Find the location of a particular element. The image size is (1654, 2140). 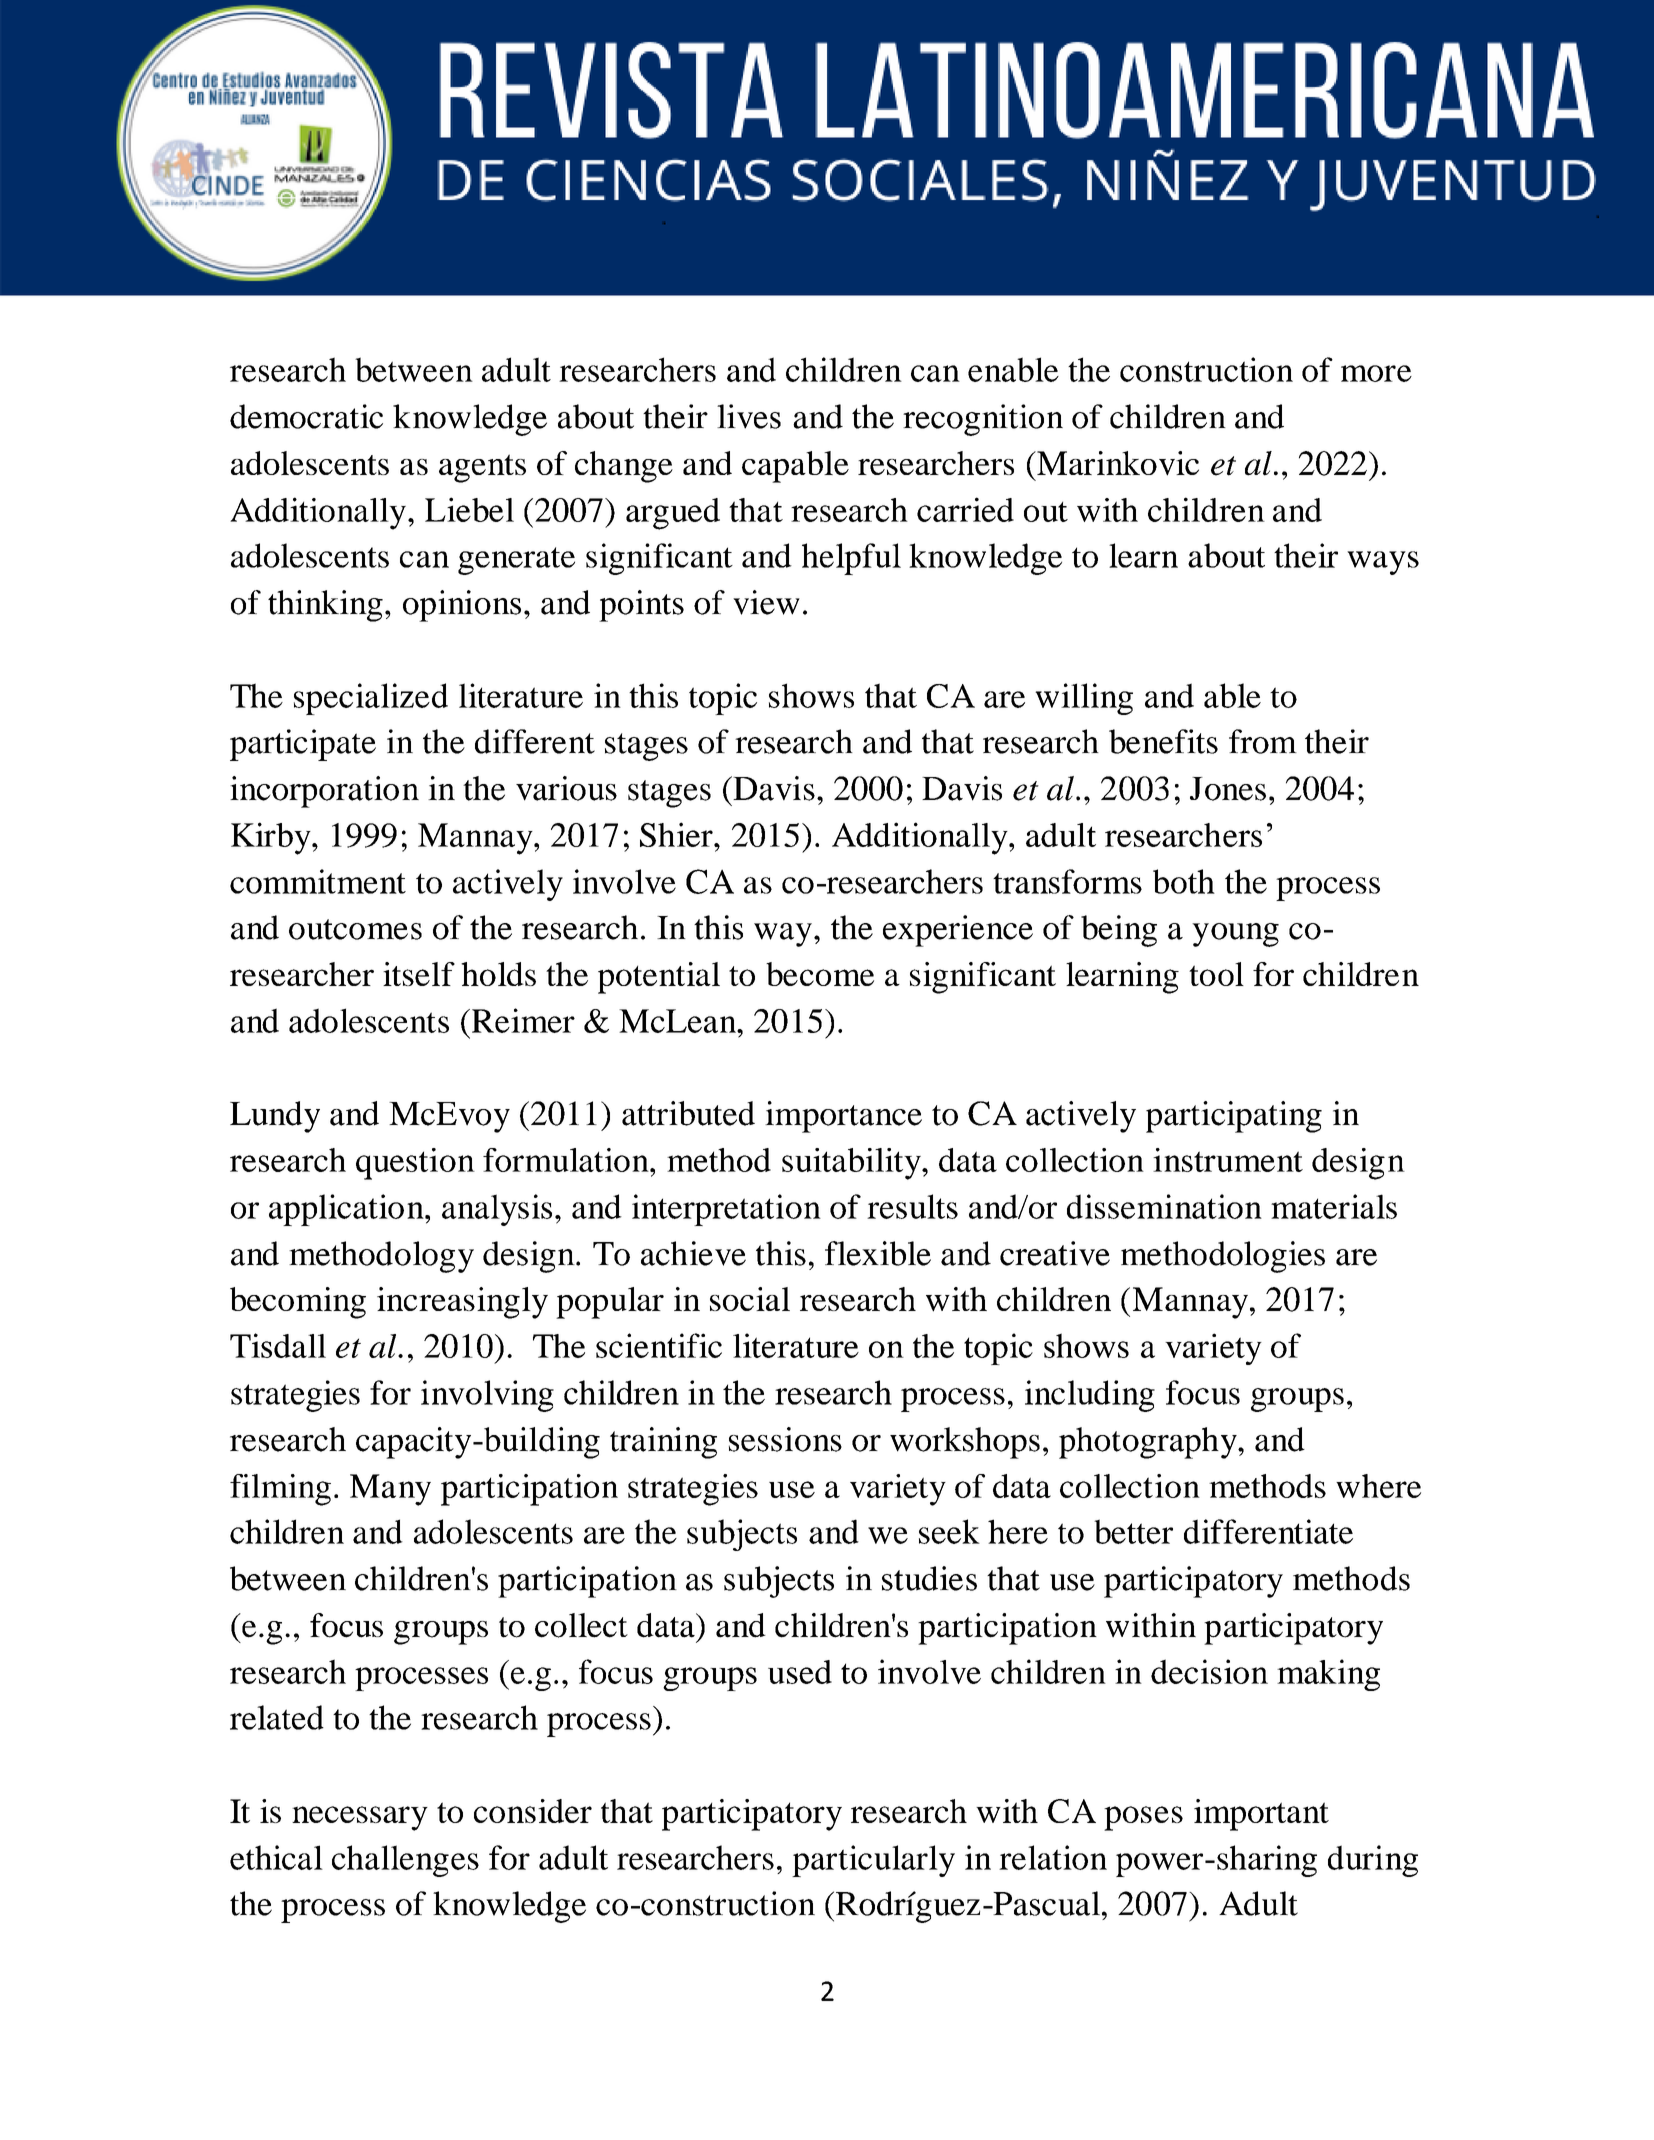

importance is located at coordinates (843, 1117).
